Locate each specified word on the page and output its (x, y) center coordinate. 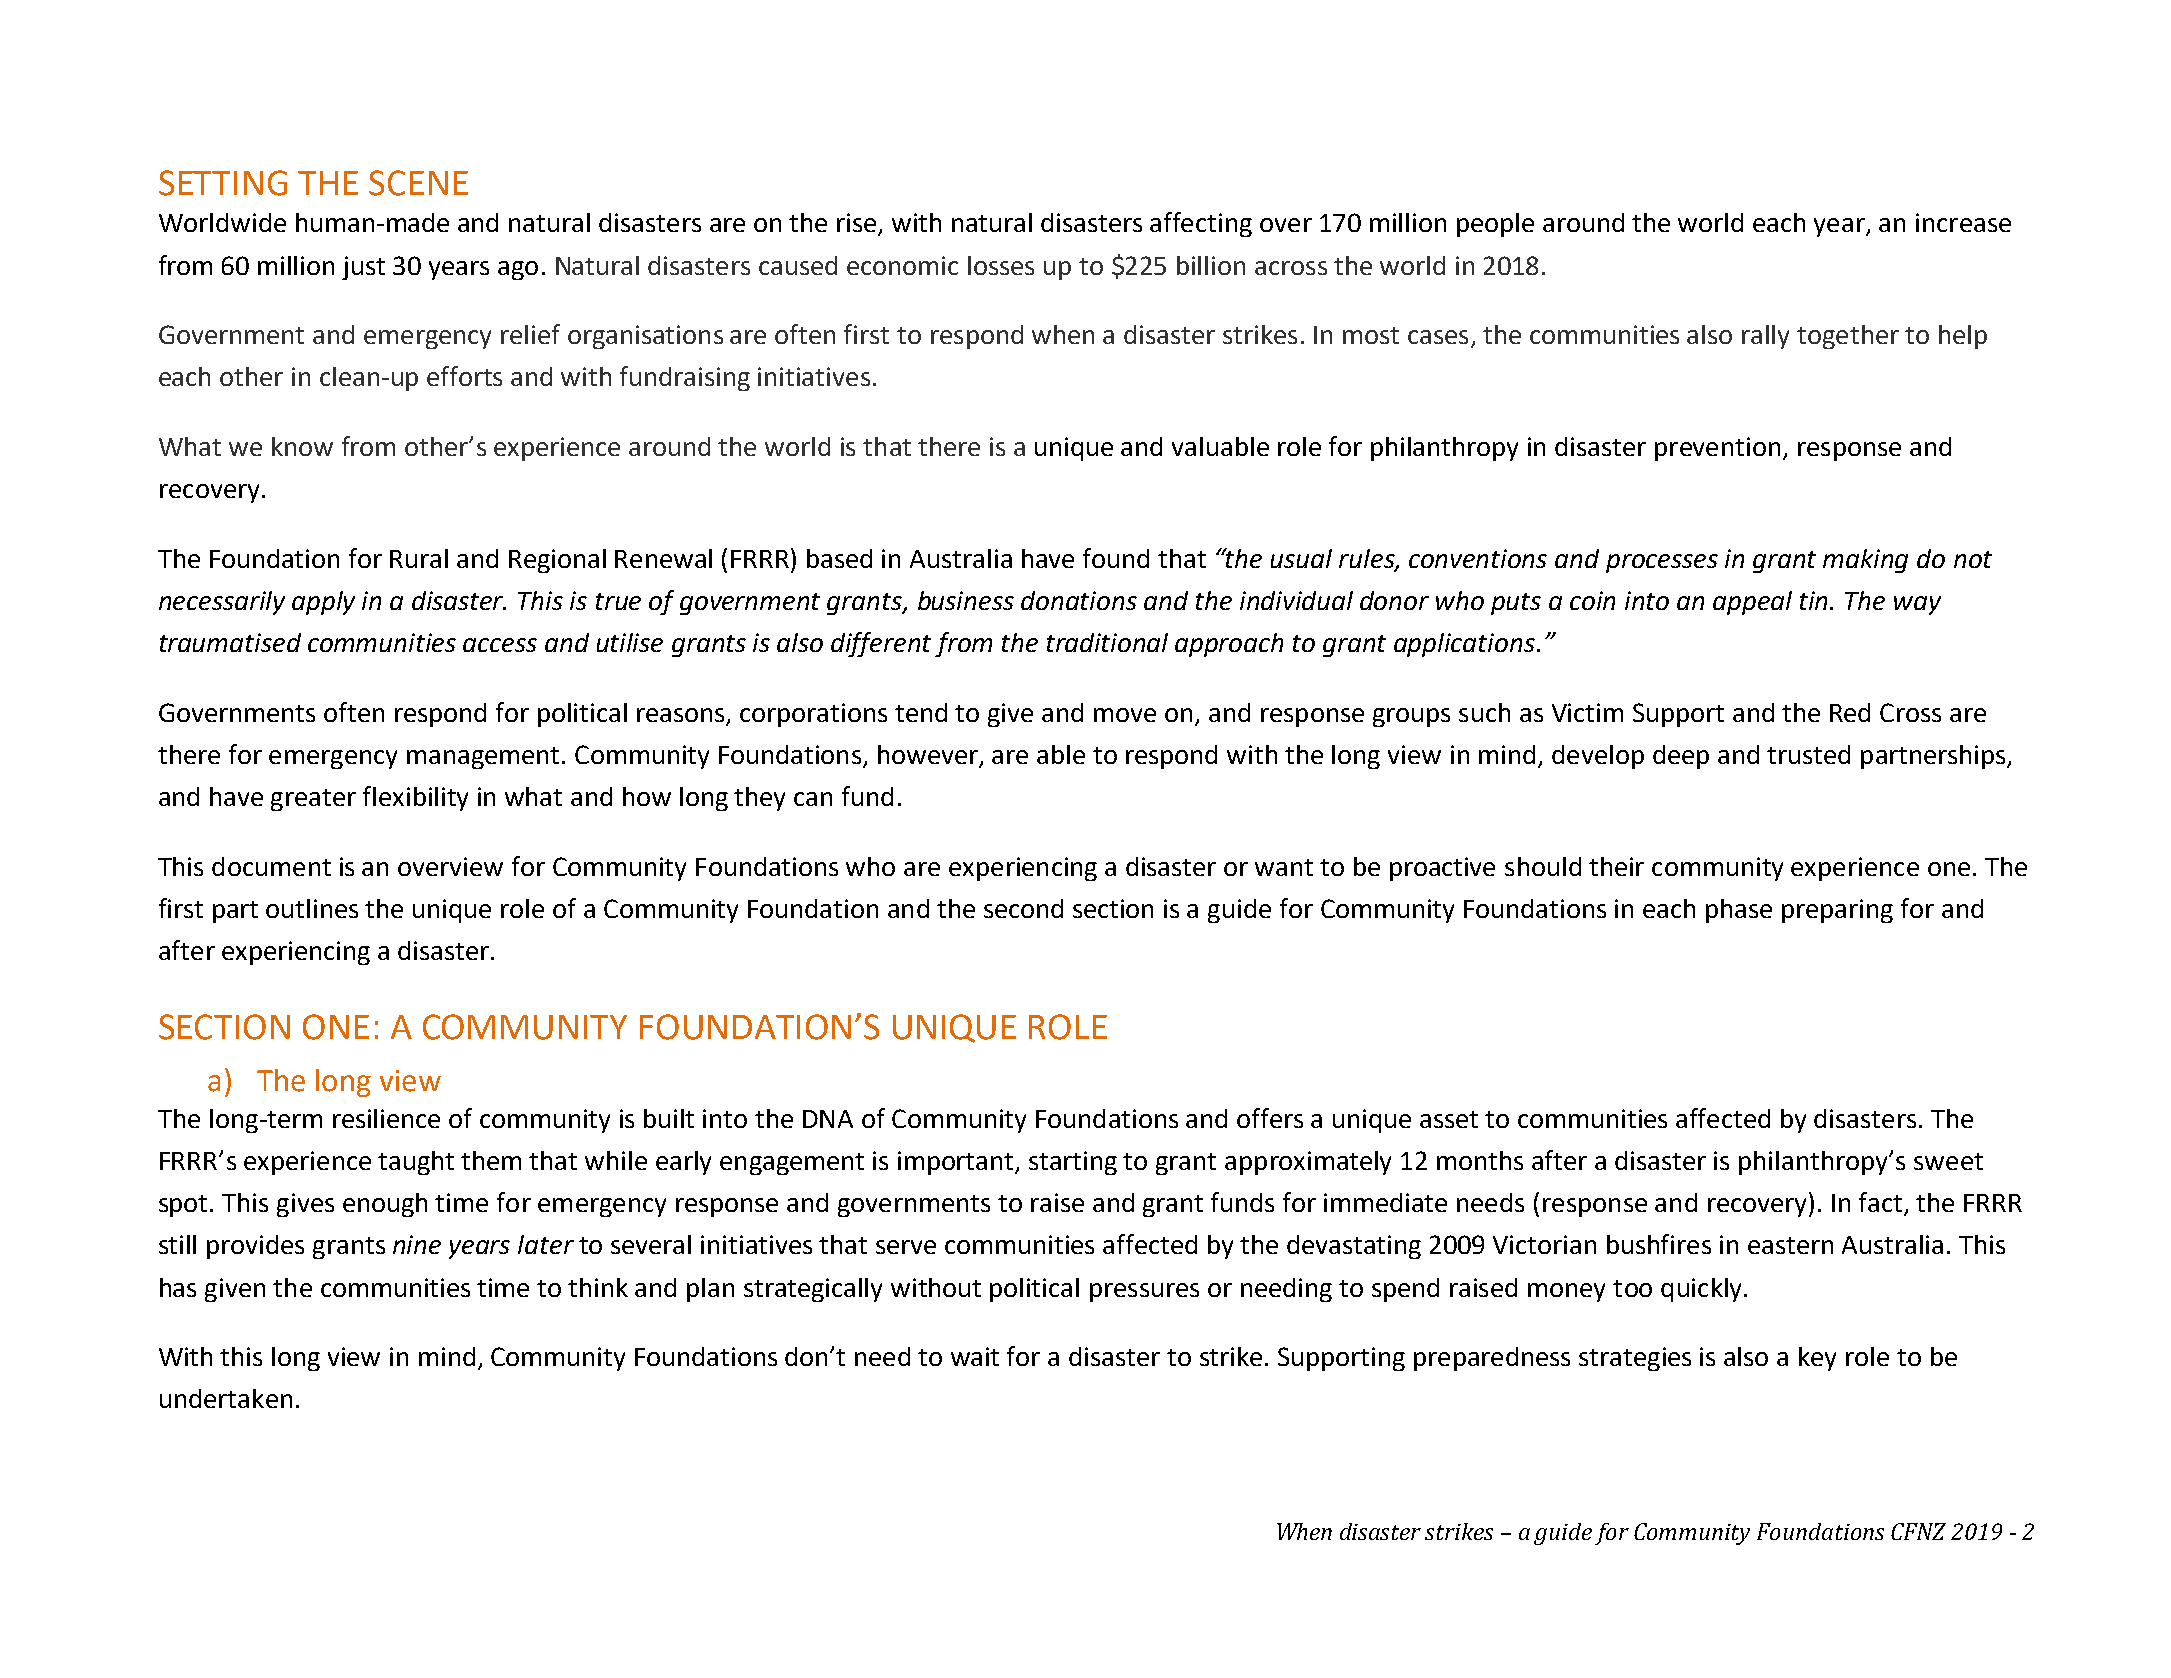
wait (975, 1356)
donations (1079, 600)
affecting (1201, 224)
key (1817, 1359)
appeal (1752, 603)
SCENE (418, 183)
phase (1739, 911)
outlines (312, 908)
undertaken (226, 1398)
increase (1963, 222)
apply (323, 603)
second (1023, 908)
